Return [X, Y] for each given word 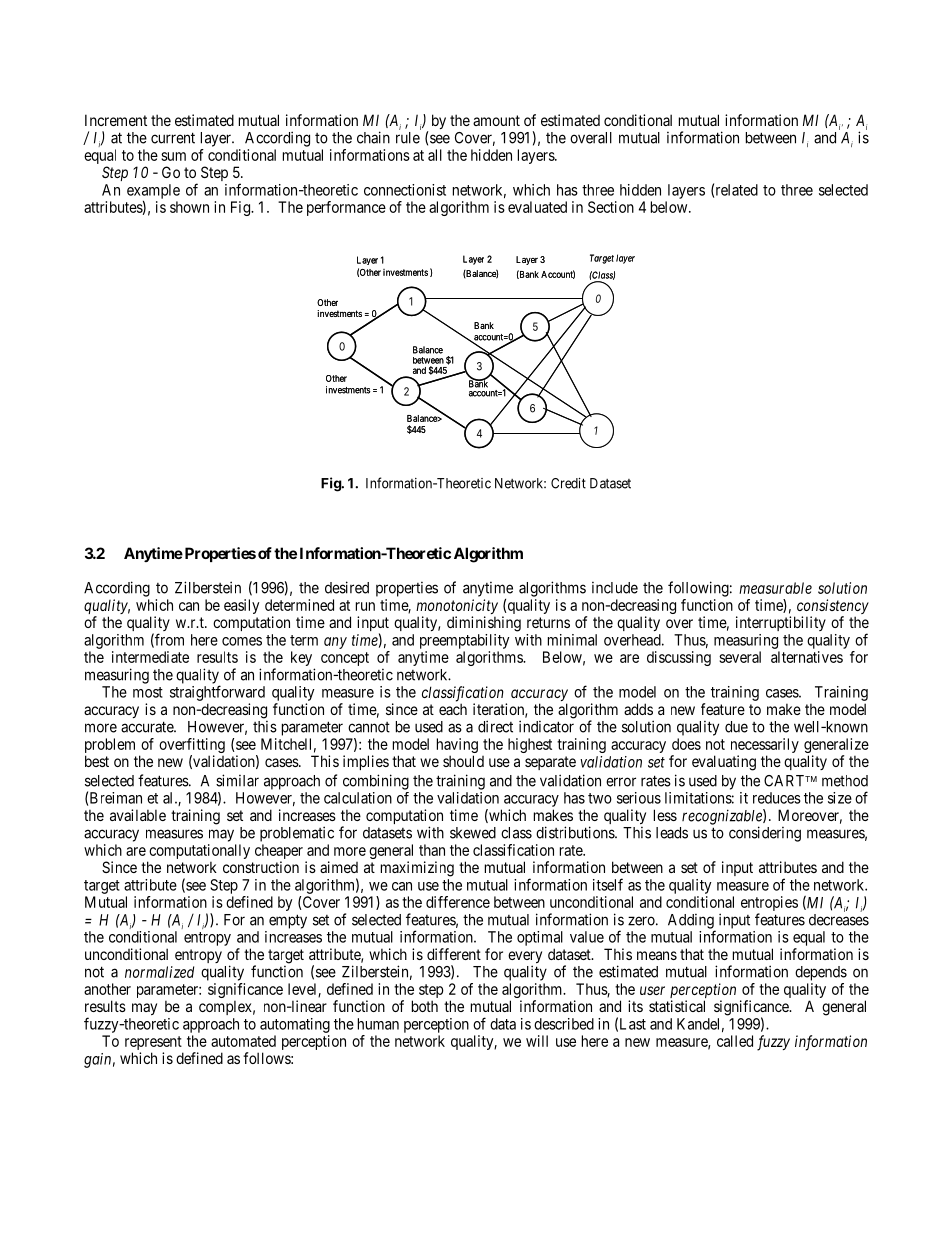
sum [173, 156]
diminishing [484, 624]
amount [496, 120]
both [425, 1006]
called [735, 1041]
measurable [775, 588]
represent [154, 1044]
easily [241, 606]
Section [611, 207]
